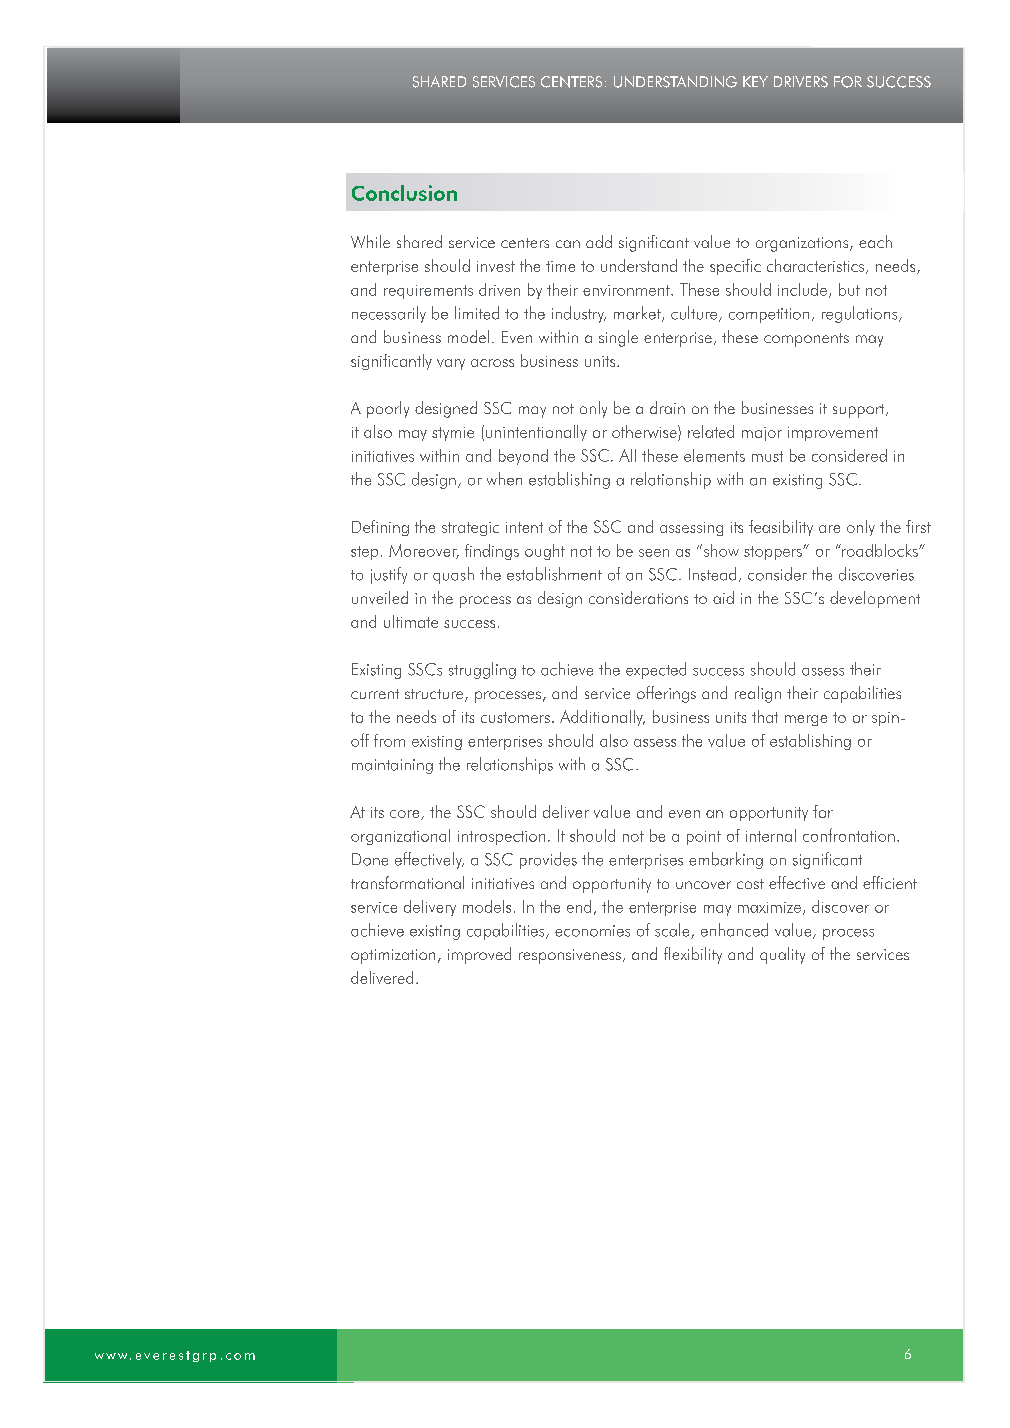 Image resolution: width=1010 pixels, height=1428 pixels. Describe the element at coordinates (801, 82) in the page. I see `DRIVERS` at that location.
